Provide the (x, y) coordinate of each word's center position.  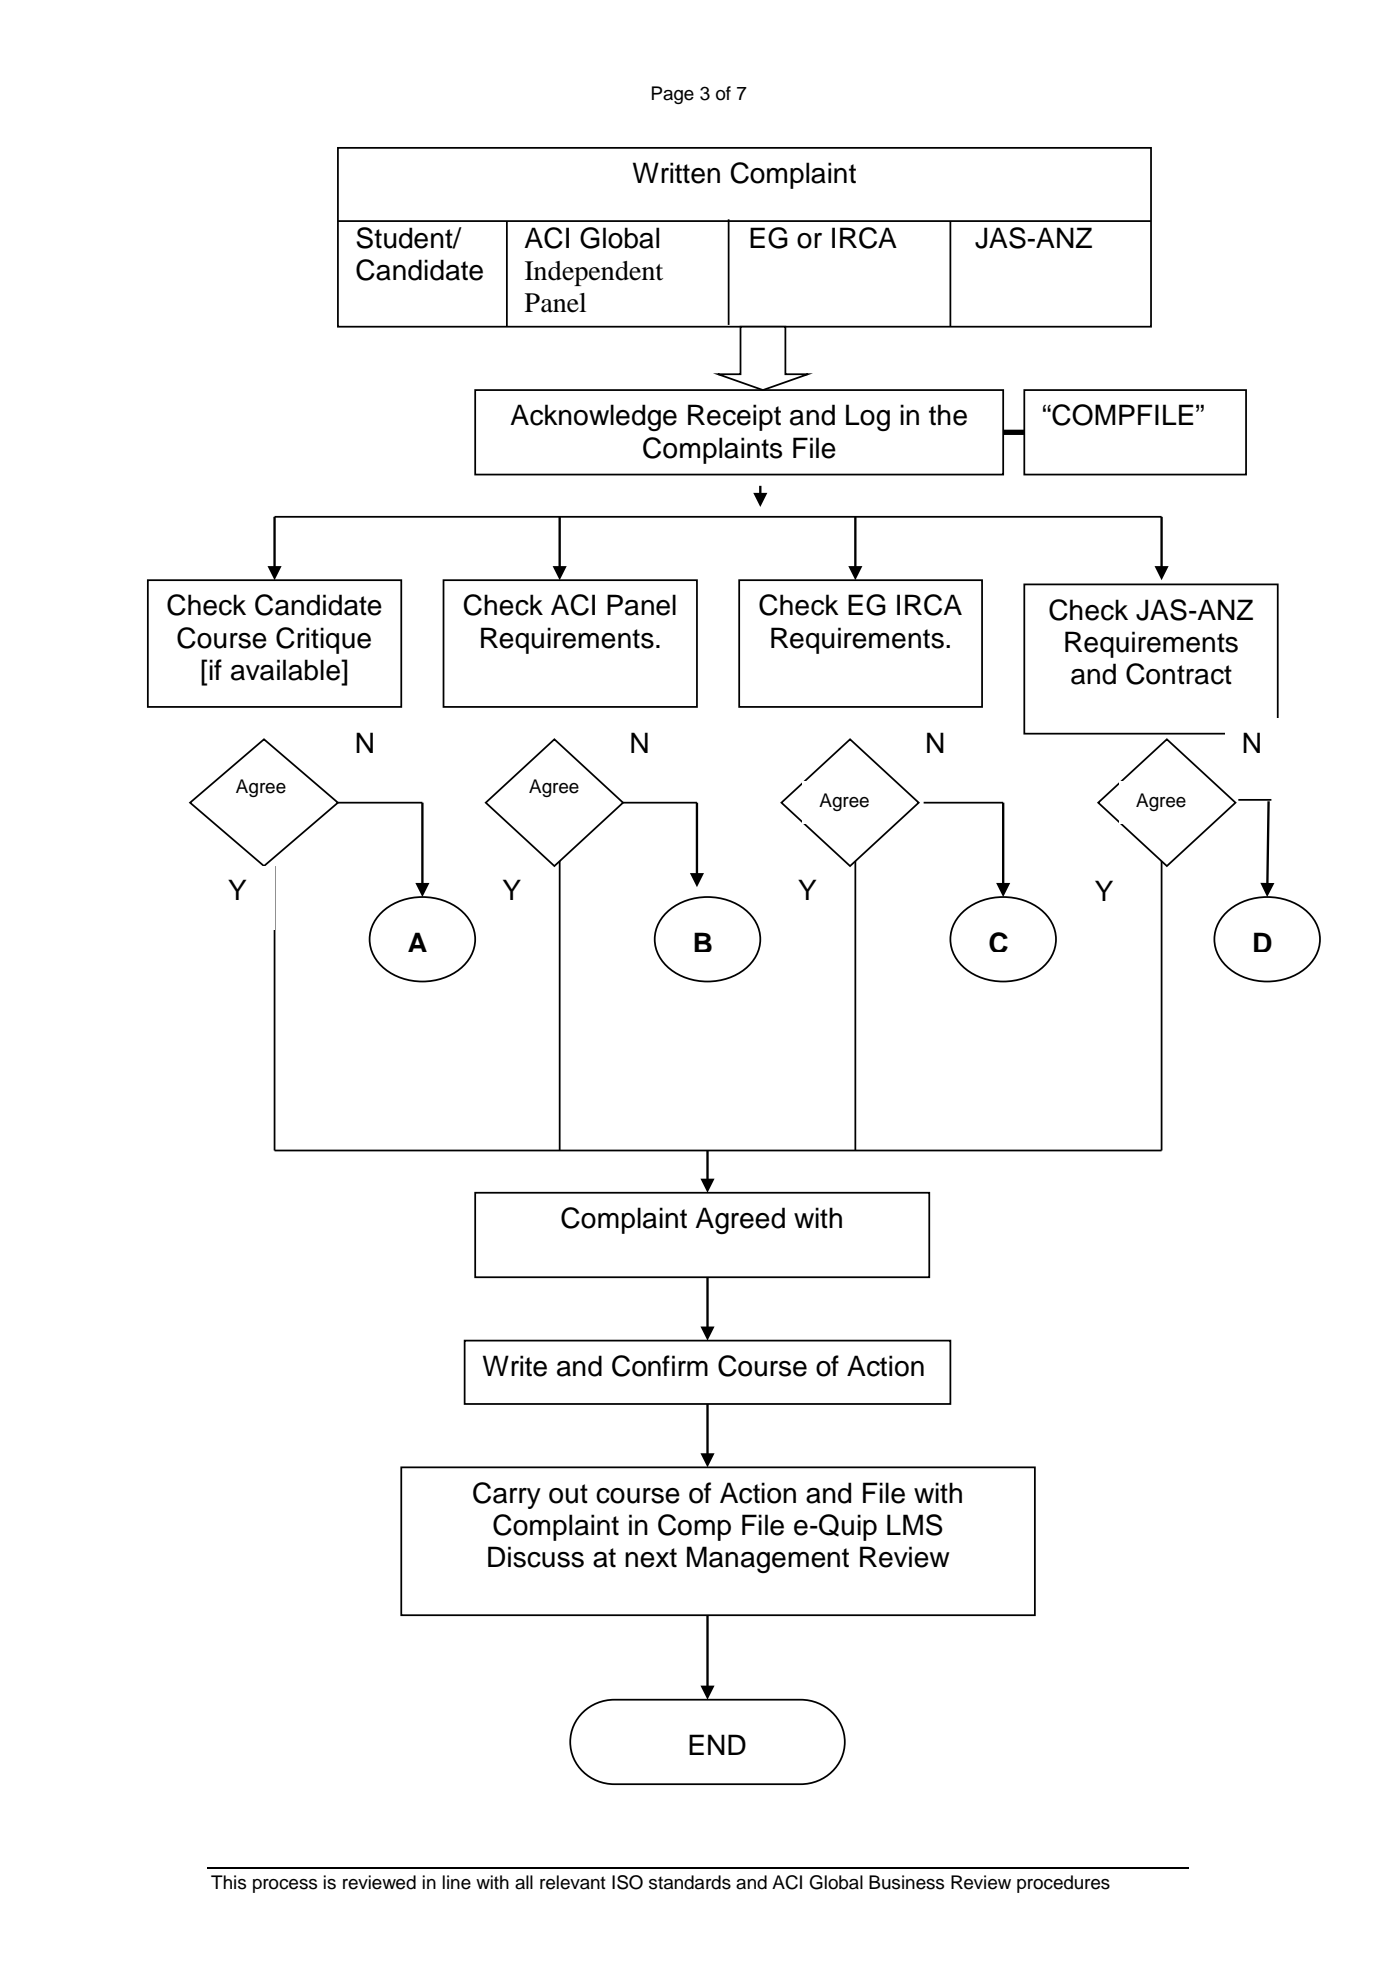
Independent (594, 273)
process (285, 1886)
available (287, 670)
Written (676, 173)
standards (690, 1882)
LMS (915, 1525)
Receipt (734, 417)
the (948, 415)
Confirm (660, 1366)
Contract (1179, 674)
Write (515, 1366)
